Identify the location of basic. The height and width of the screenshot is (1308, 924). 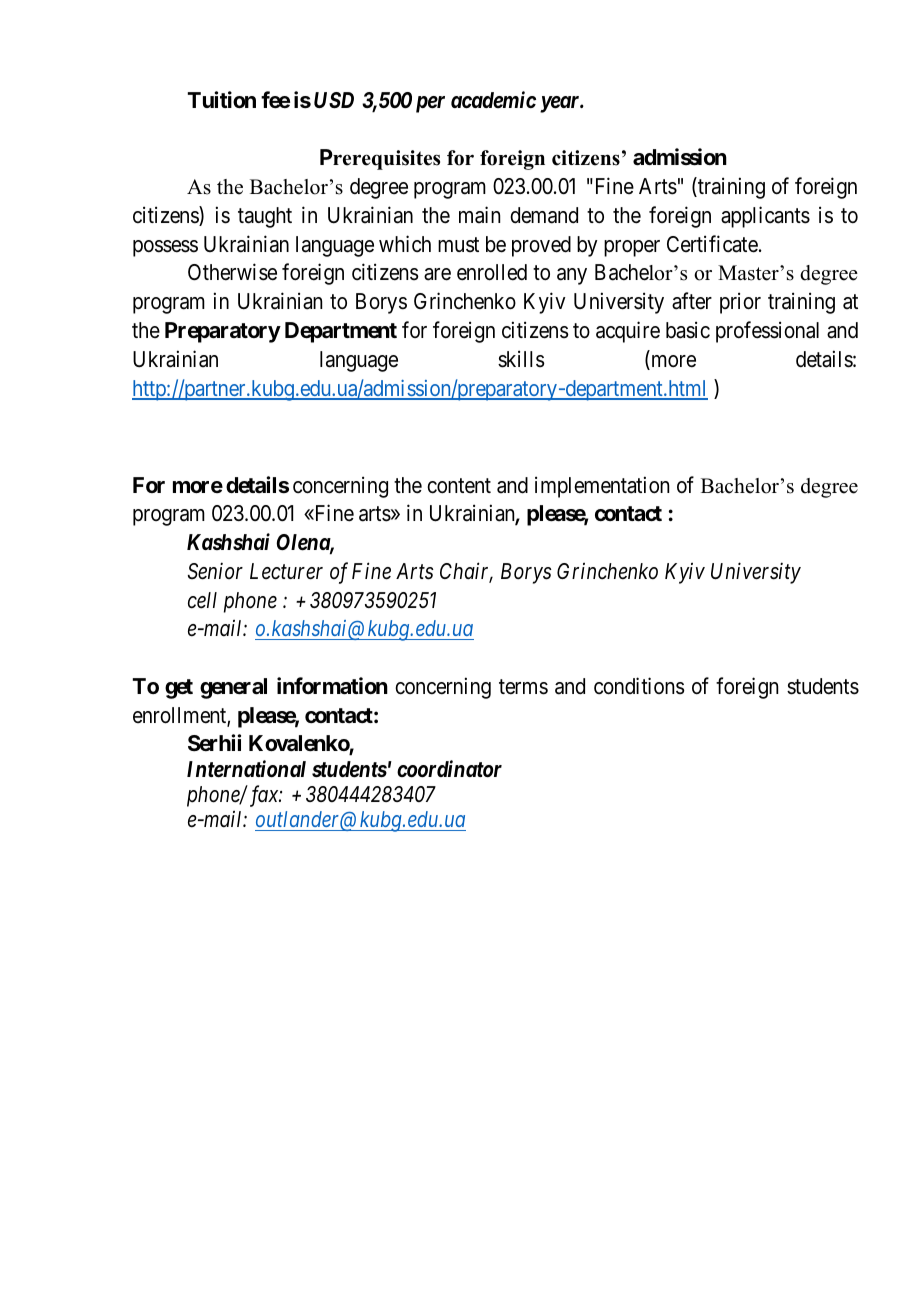
(688, 330).
